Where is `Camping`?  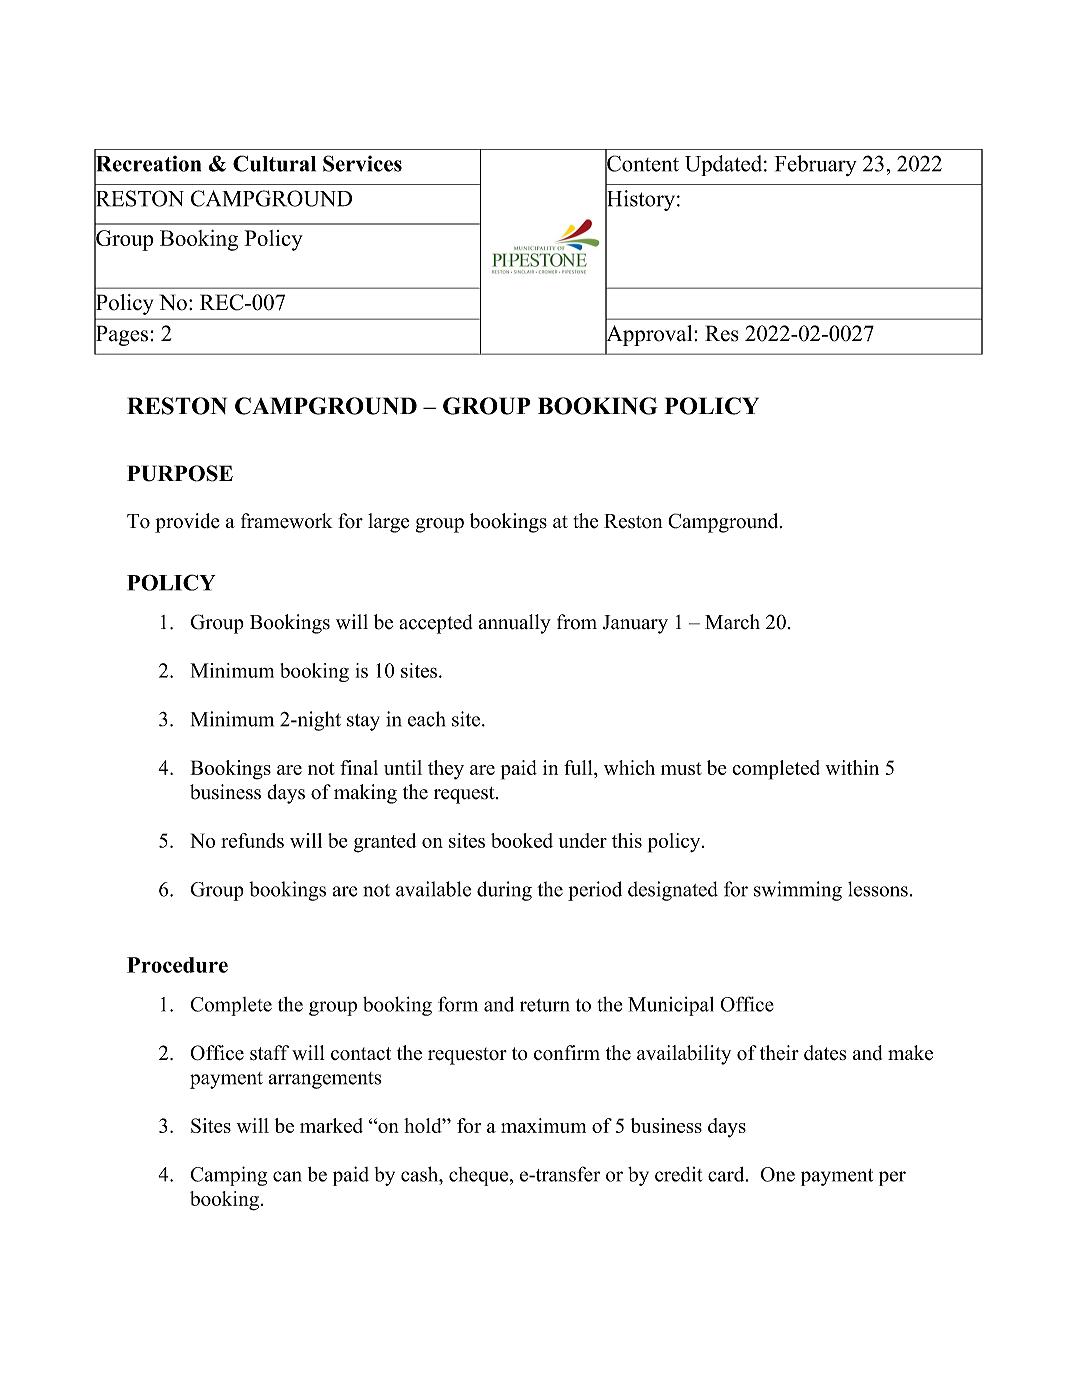
Camping is located at coordinates (228, 1176).
